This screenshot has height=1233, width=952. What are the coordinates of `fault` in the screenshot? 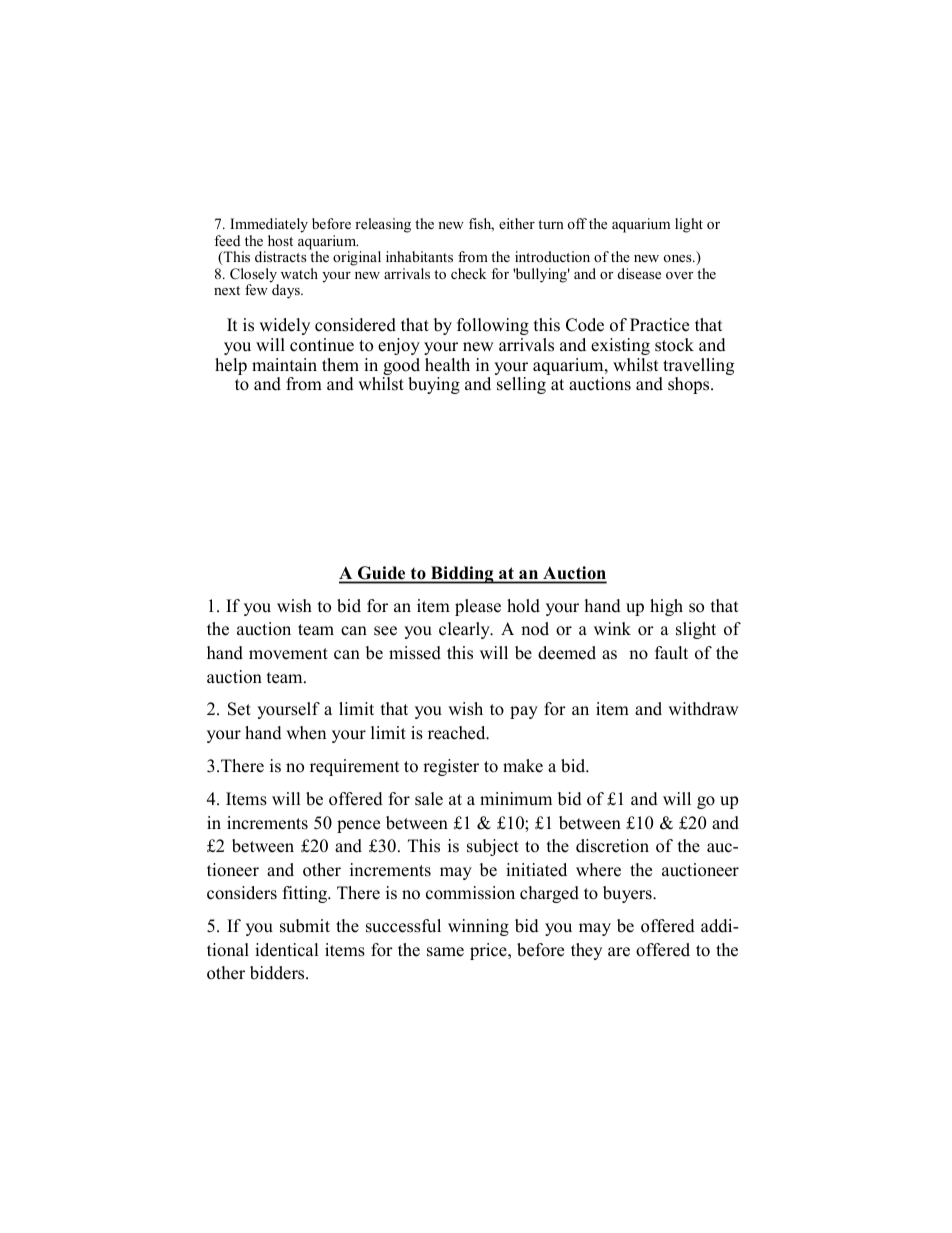 It's located at (671, 653).
